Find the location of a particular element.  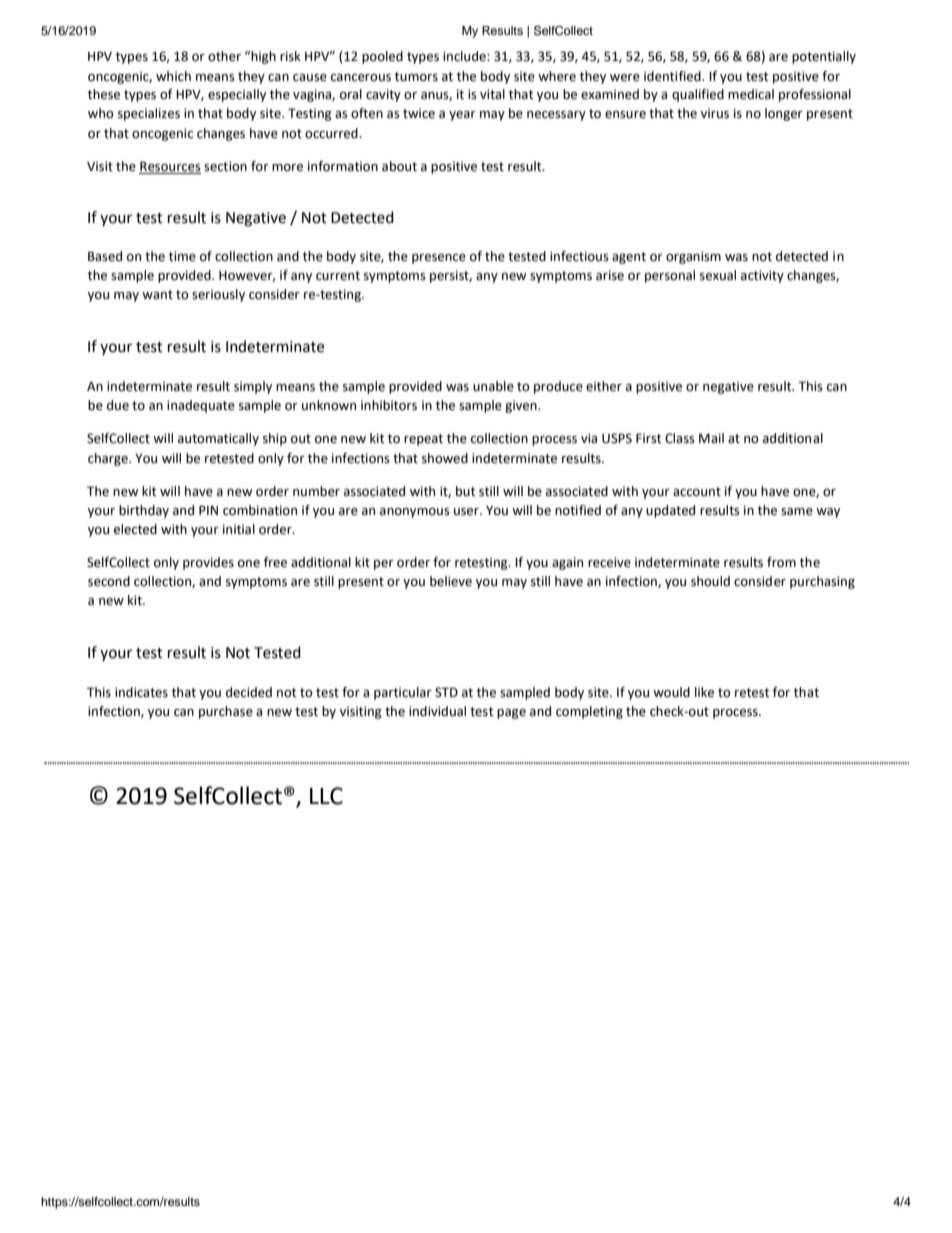

purchase is located at coordinates (226, 712).
